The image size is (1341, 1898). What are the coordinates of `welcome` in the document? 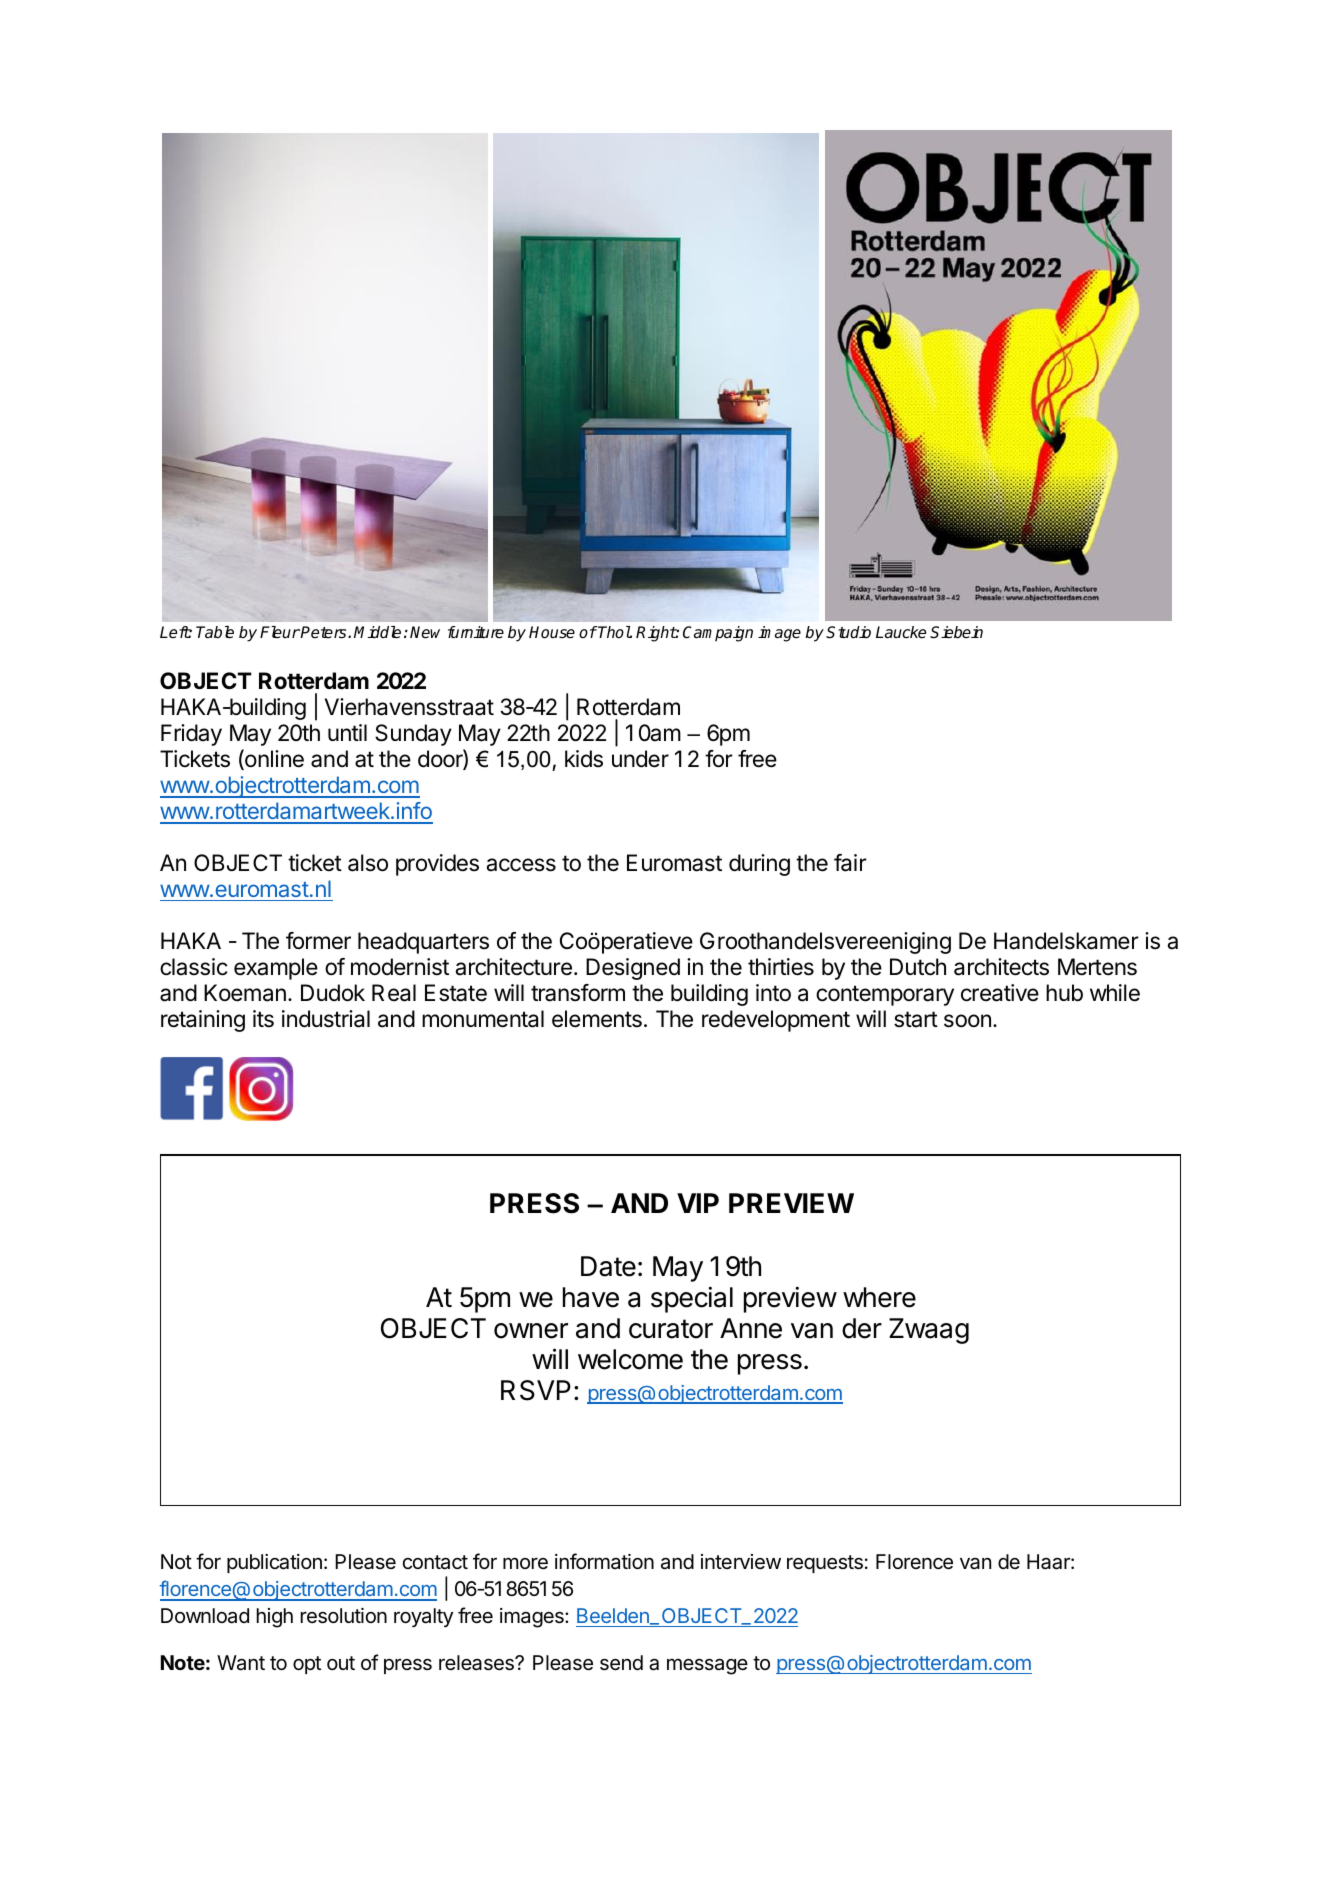 It's located at (630, 1359).
